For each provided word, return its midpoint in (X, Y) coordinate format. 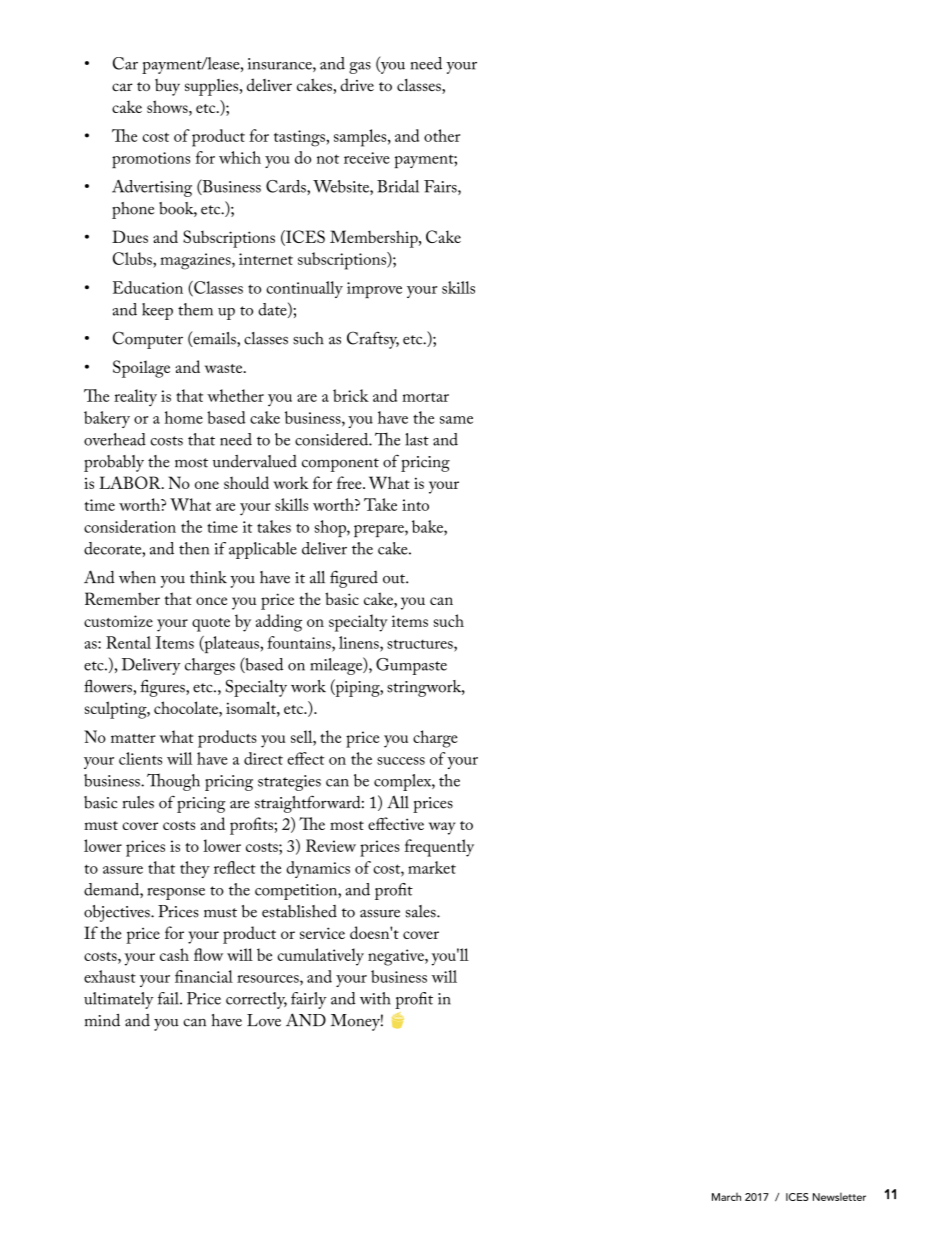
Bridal (398, 186)
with (375, 998)
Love (264, 1020)
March (726, 1197)
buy (167, 87)
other (442, 135)
